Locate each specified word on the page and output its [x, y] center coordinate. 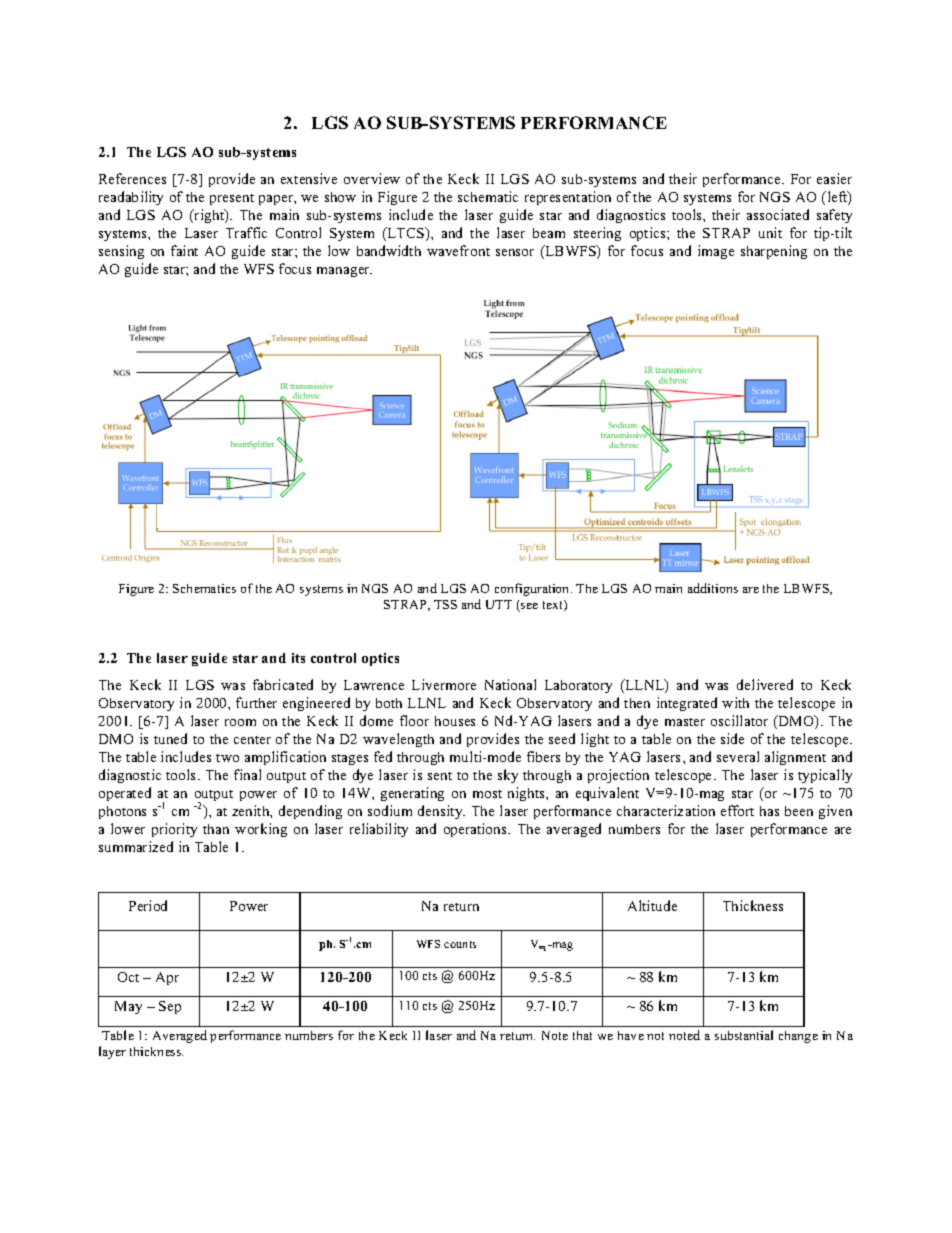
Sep [170, 1007]
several [738, 756]
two [227, 758]
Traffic [246, 232]
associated [778, 214]
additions [713, 588]
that [582, 1035]
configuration [533, 589]
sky [508, 776]
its [298, 658]
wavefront [458, 250]
